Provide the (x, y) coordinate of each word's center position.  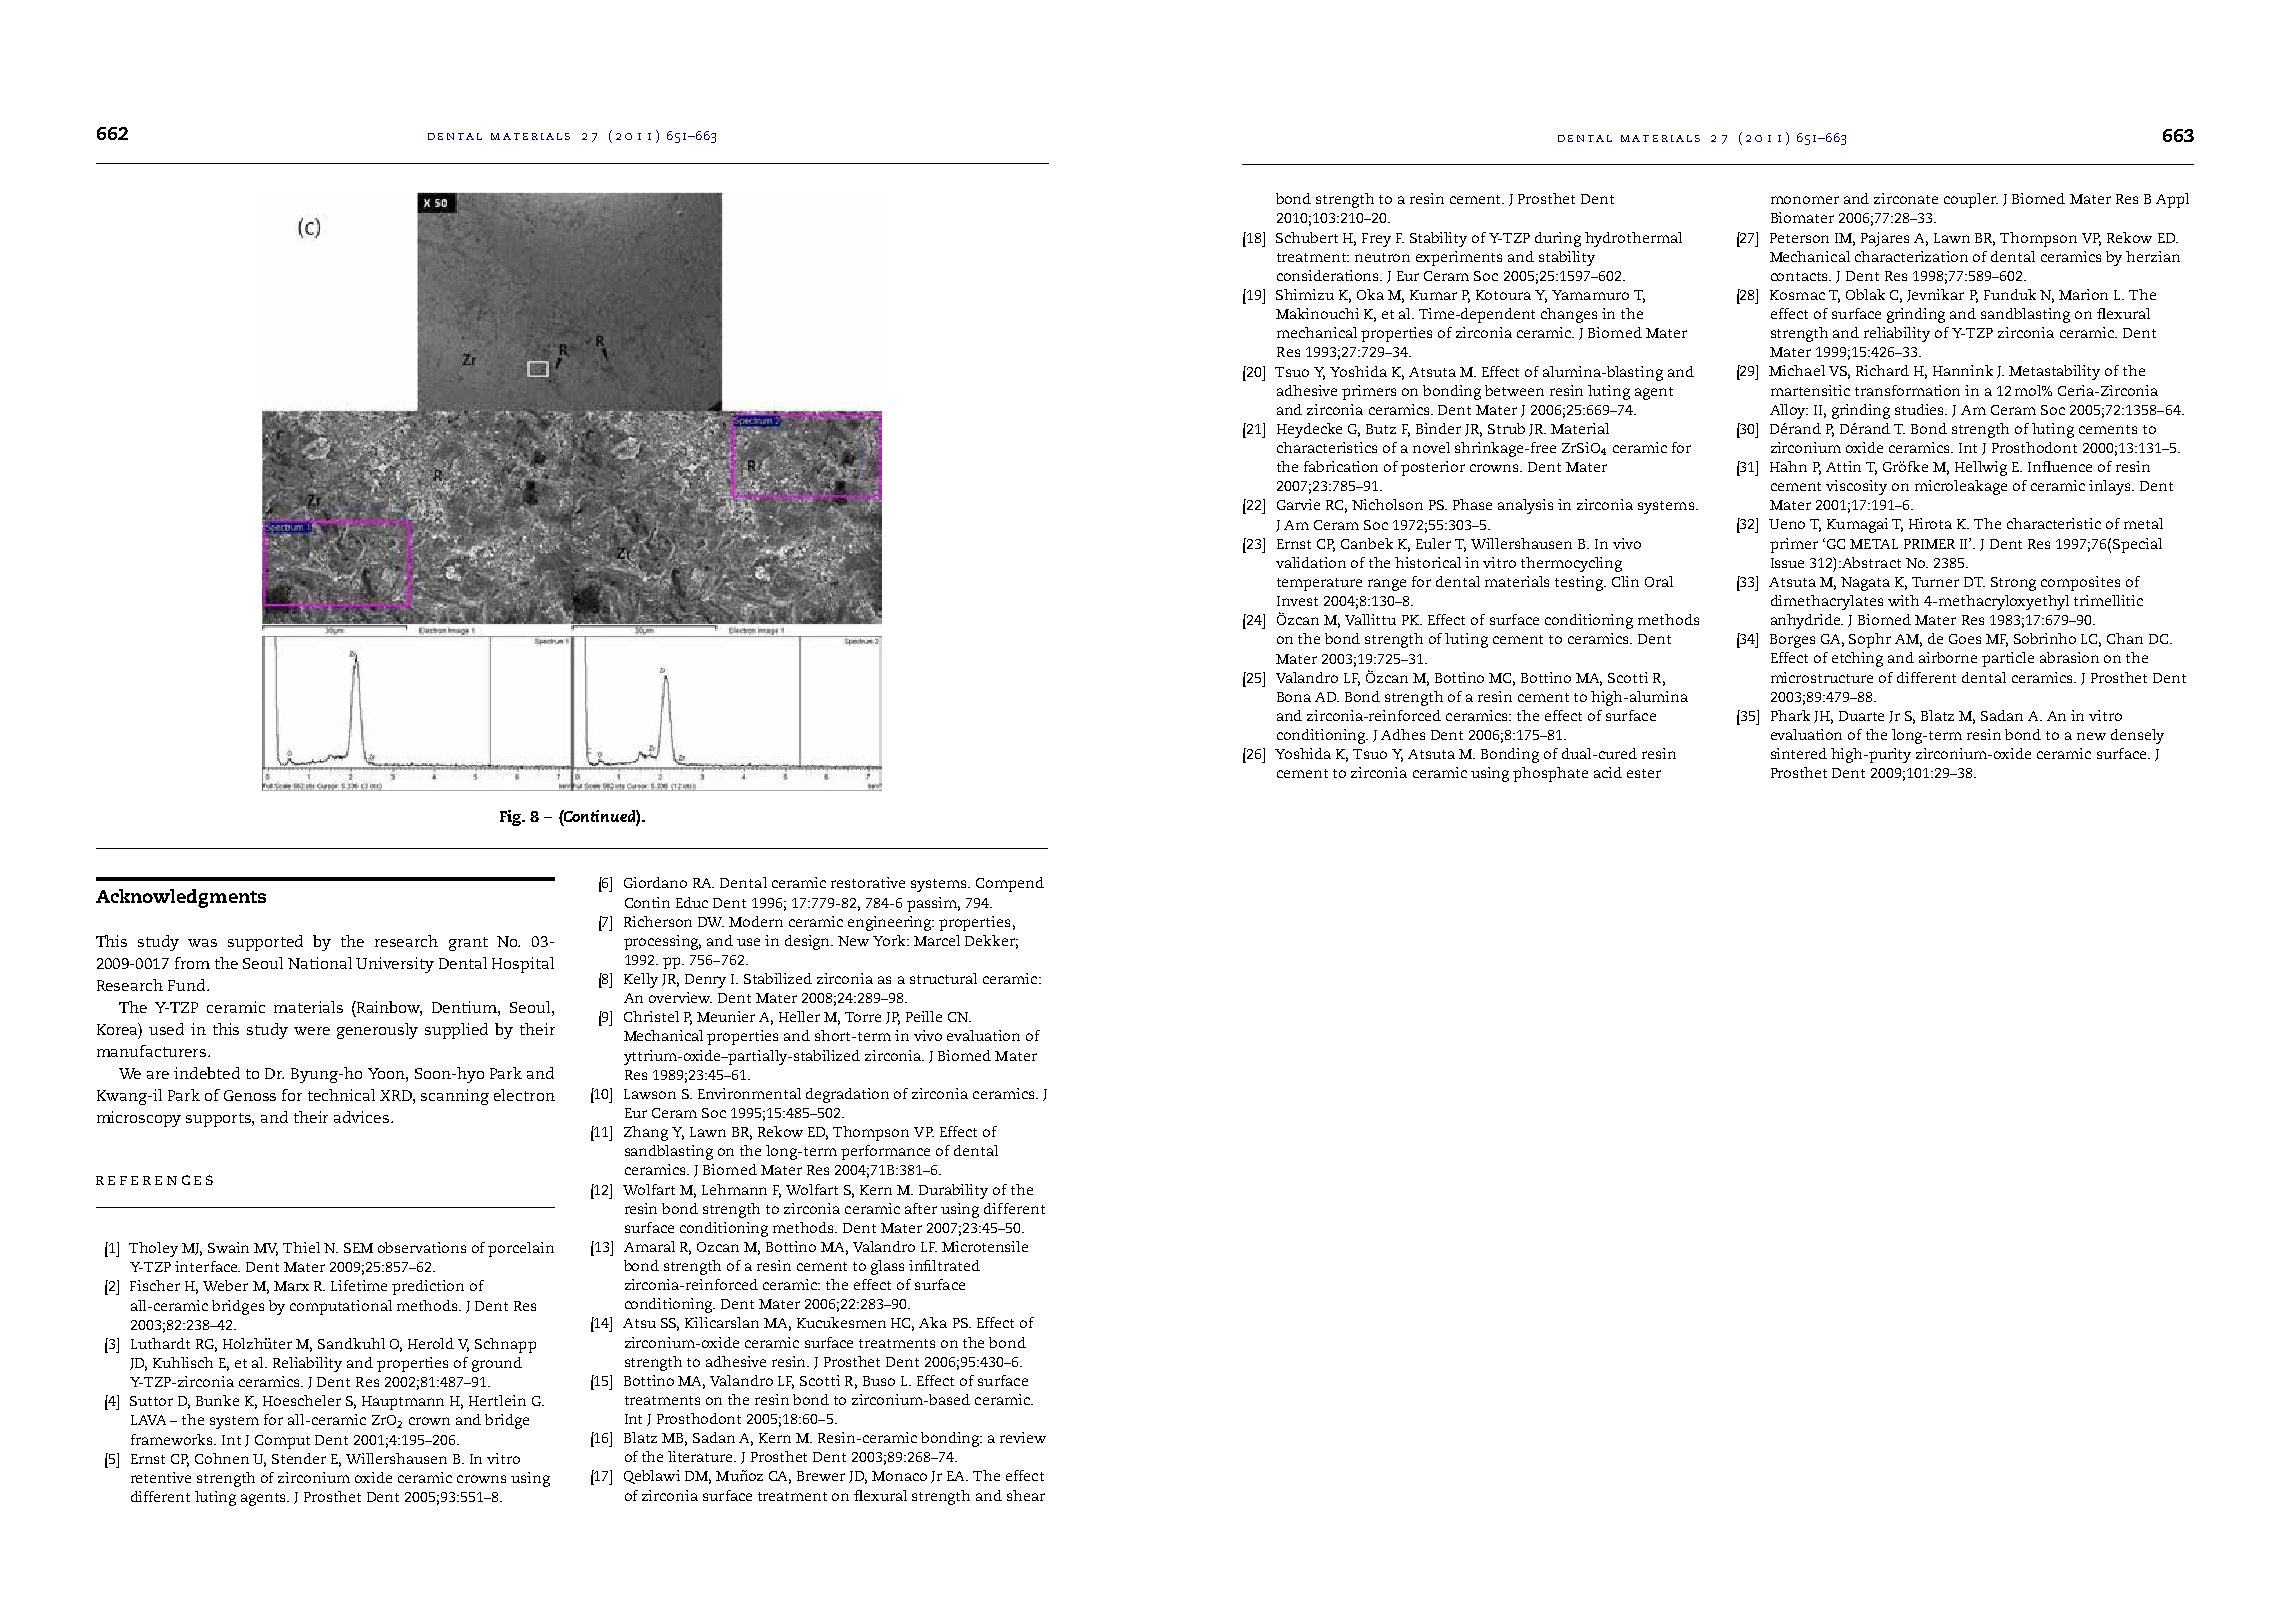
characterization (1911, 256)
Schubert (1307, 237)
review (1023, 1437)
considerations (1329, 275)
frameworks (173, 1439)
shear (1026, 1495)
